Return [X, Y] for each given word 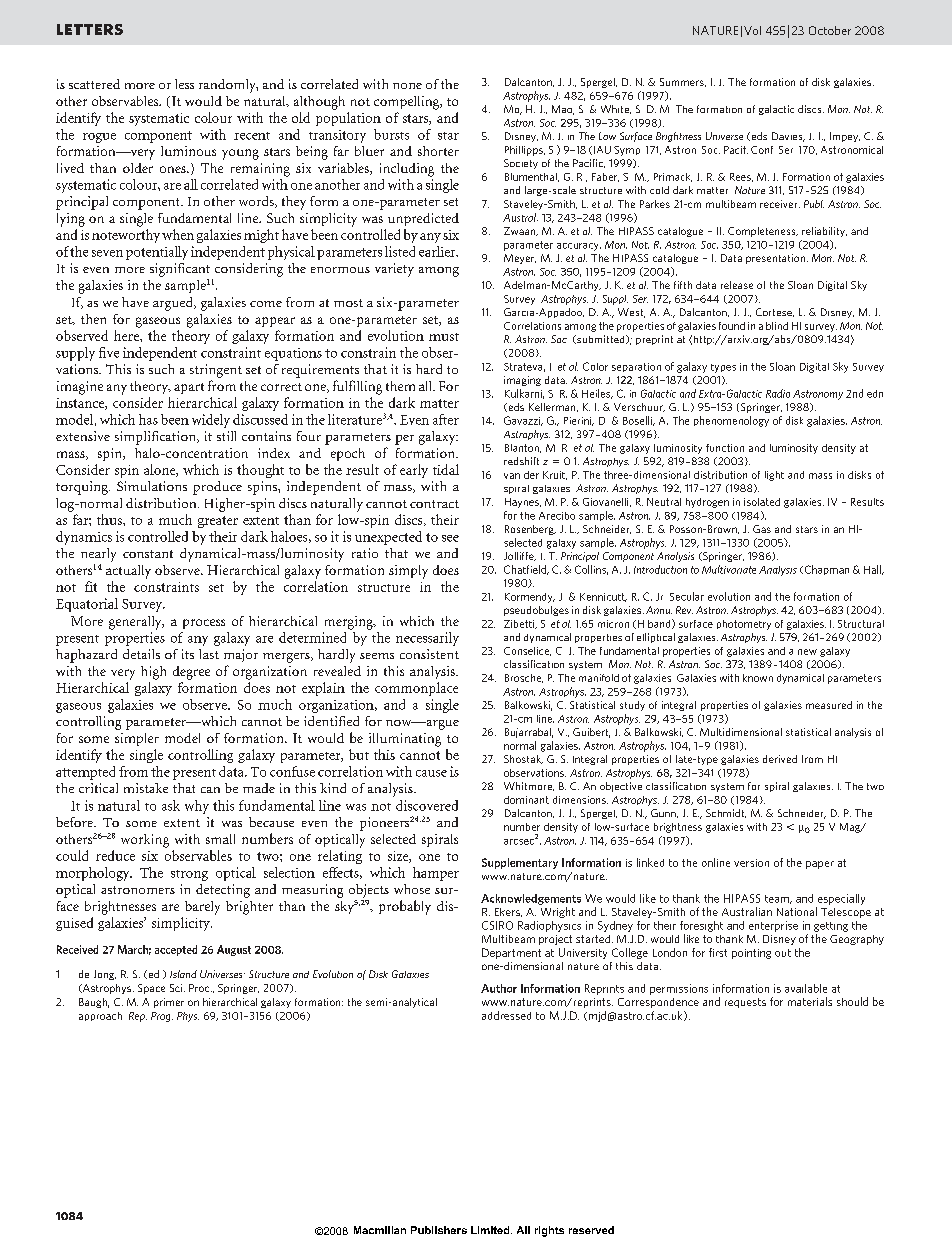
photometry [744, 625]
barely [202, 908]
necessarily [427, 639]
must [444, 337]
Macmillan [380, 1230]
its [188, 654]
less [184, 84]
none [407, 86]
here [127, 335]
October [830, 30]
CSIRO [497, 925]
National [797, 911]
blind [777, 326]
